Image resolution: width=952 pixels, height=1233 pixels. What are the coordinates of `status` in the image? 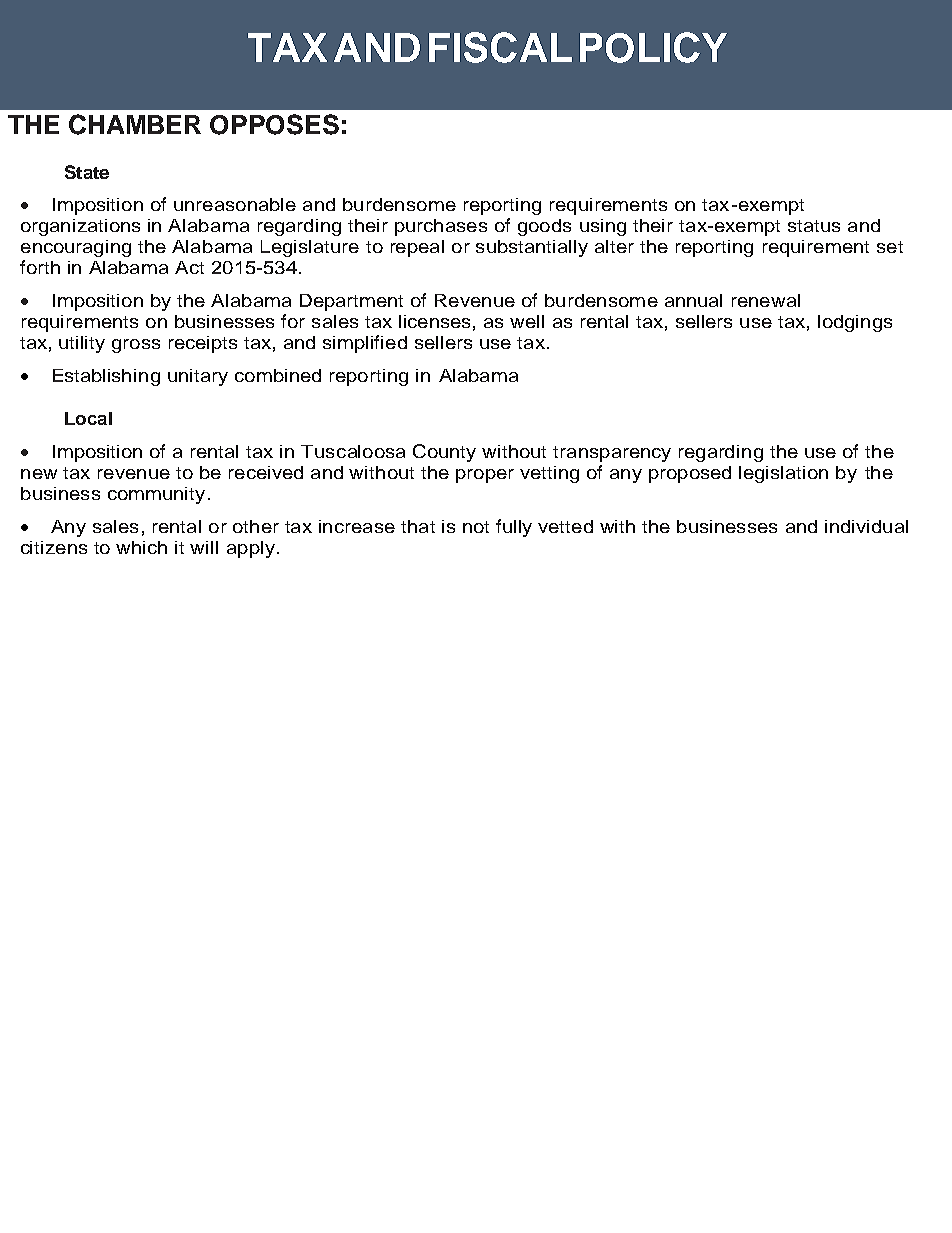 It's located at (814, 226).
